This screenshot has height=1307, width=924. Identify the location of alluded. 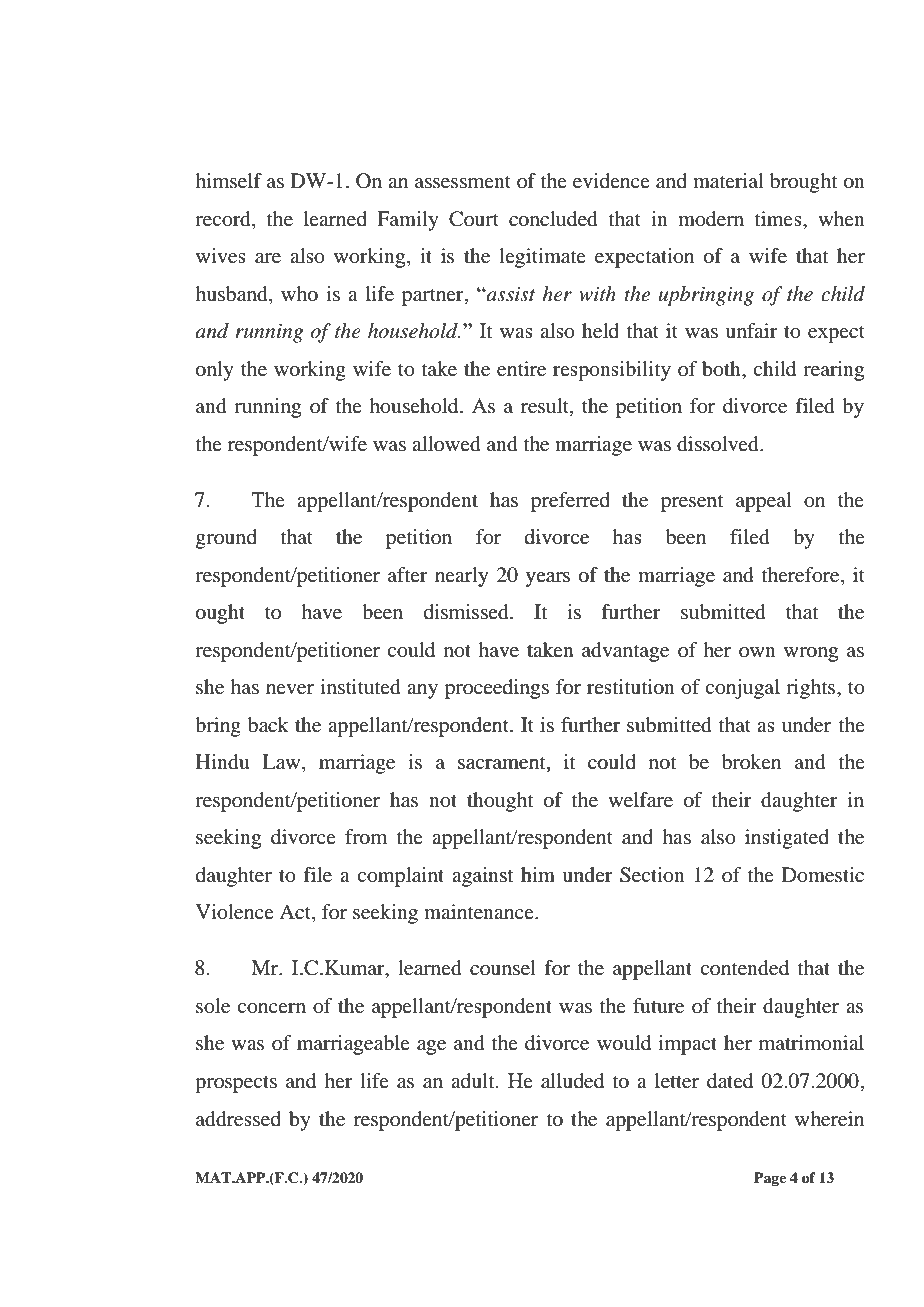
(572, 1081).
